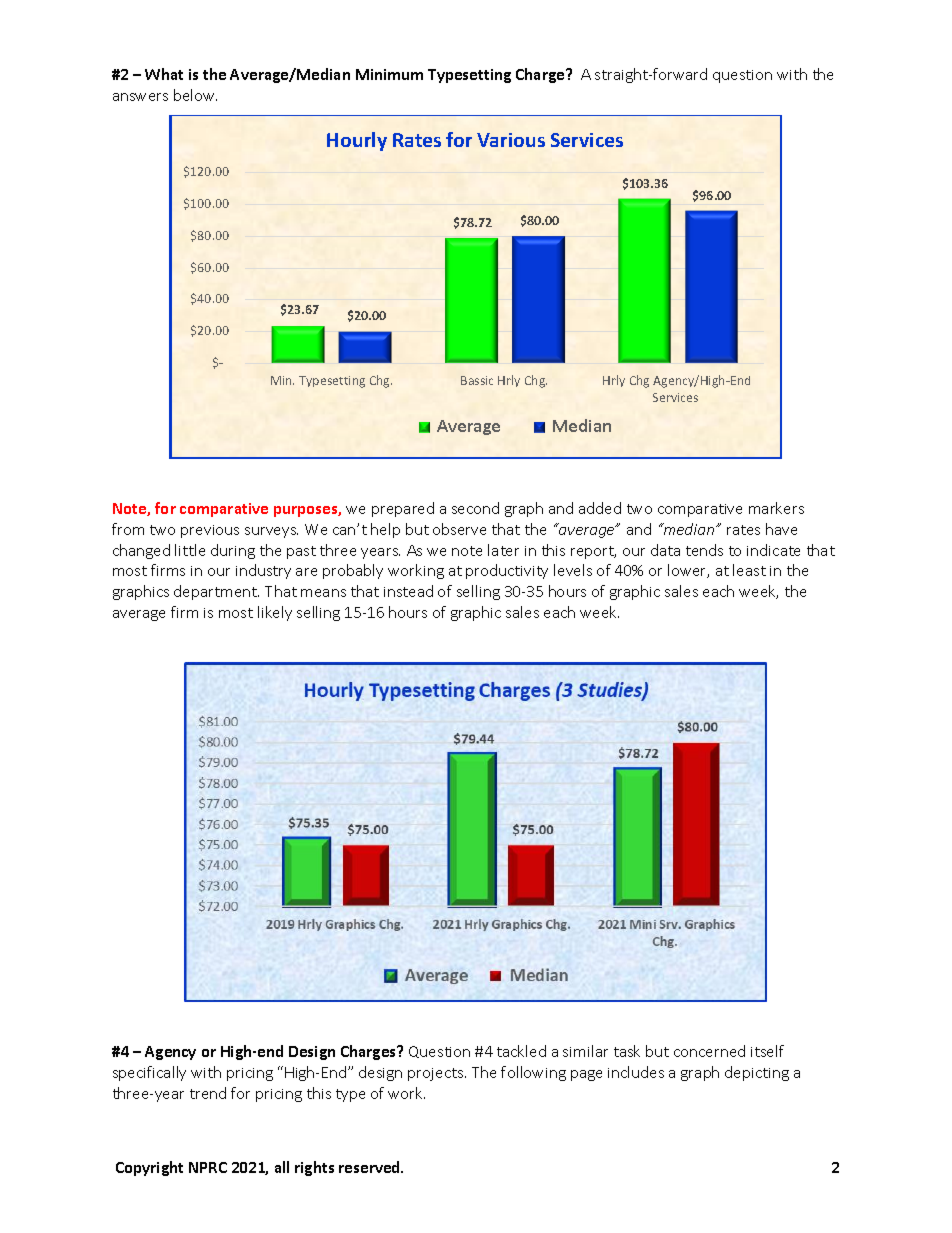 This screenshot has width=952, height=1233. I want to click on trend, so click(208, 1093).
